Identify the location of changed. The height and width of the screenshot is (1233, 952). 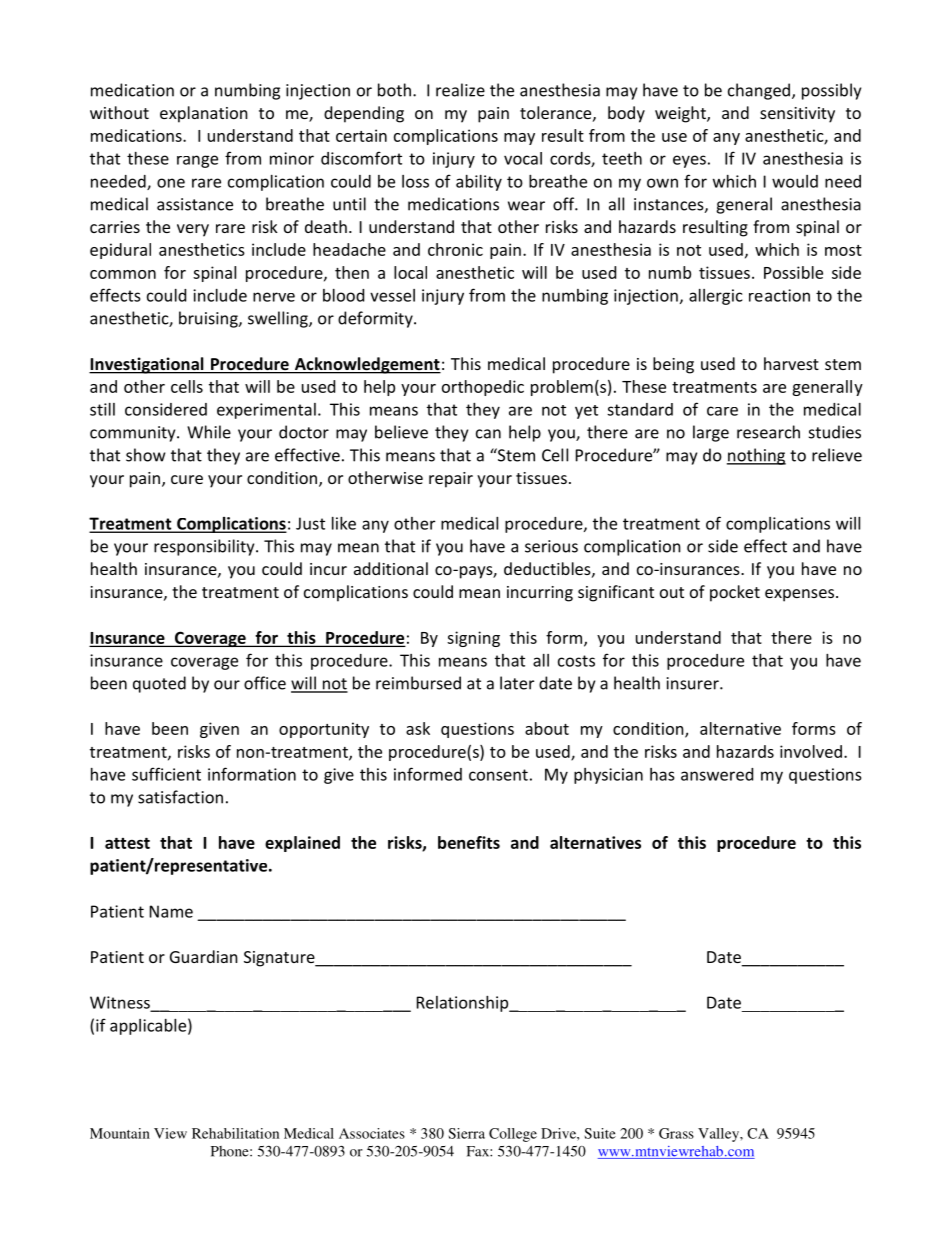
(759, 91).
